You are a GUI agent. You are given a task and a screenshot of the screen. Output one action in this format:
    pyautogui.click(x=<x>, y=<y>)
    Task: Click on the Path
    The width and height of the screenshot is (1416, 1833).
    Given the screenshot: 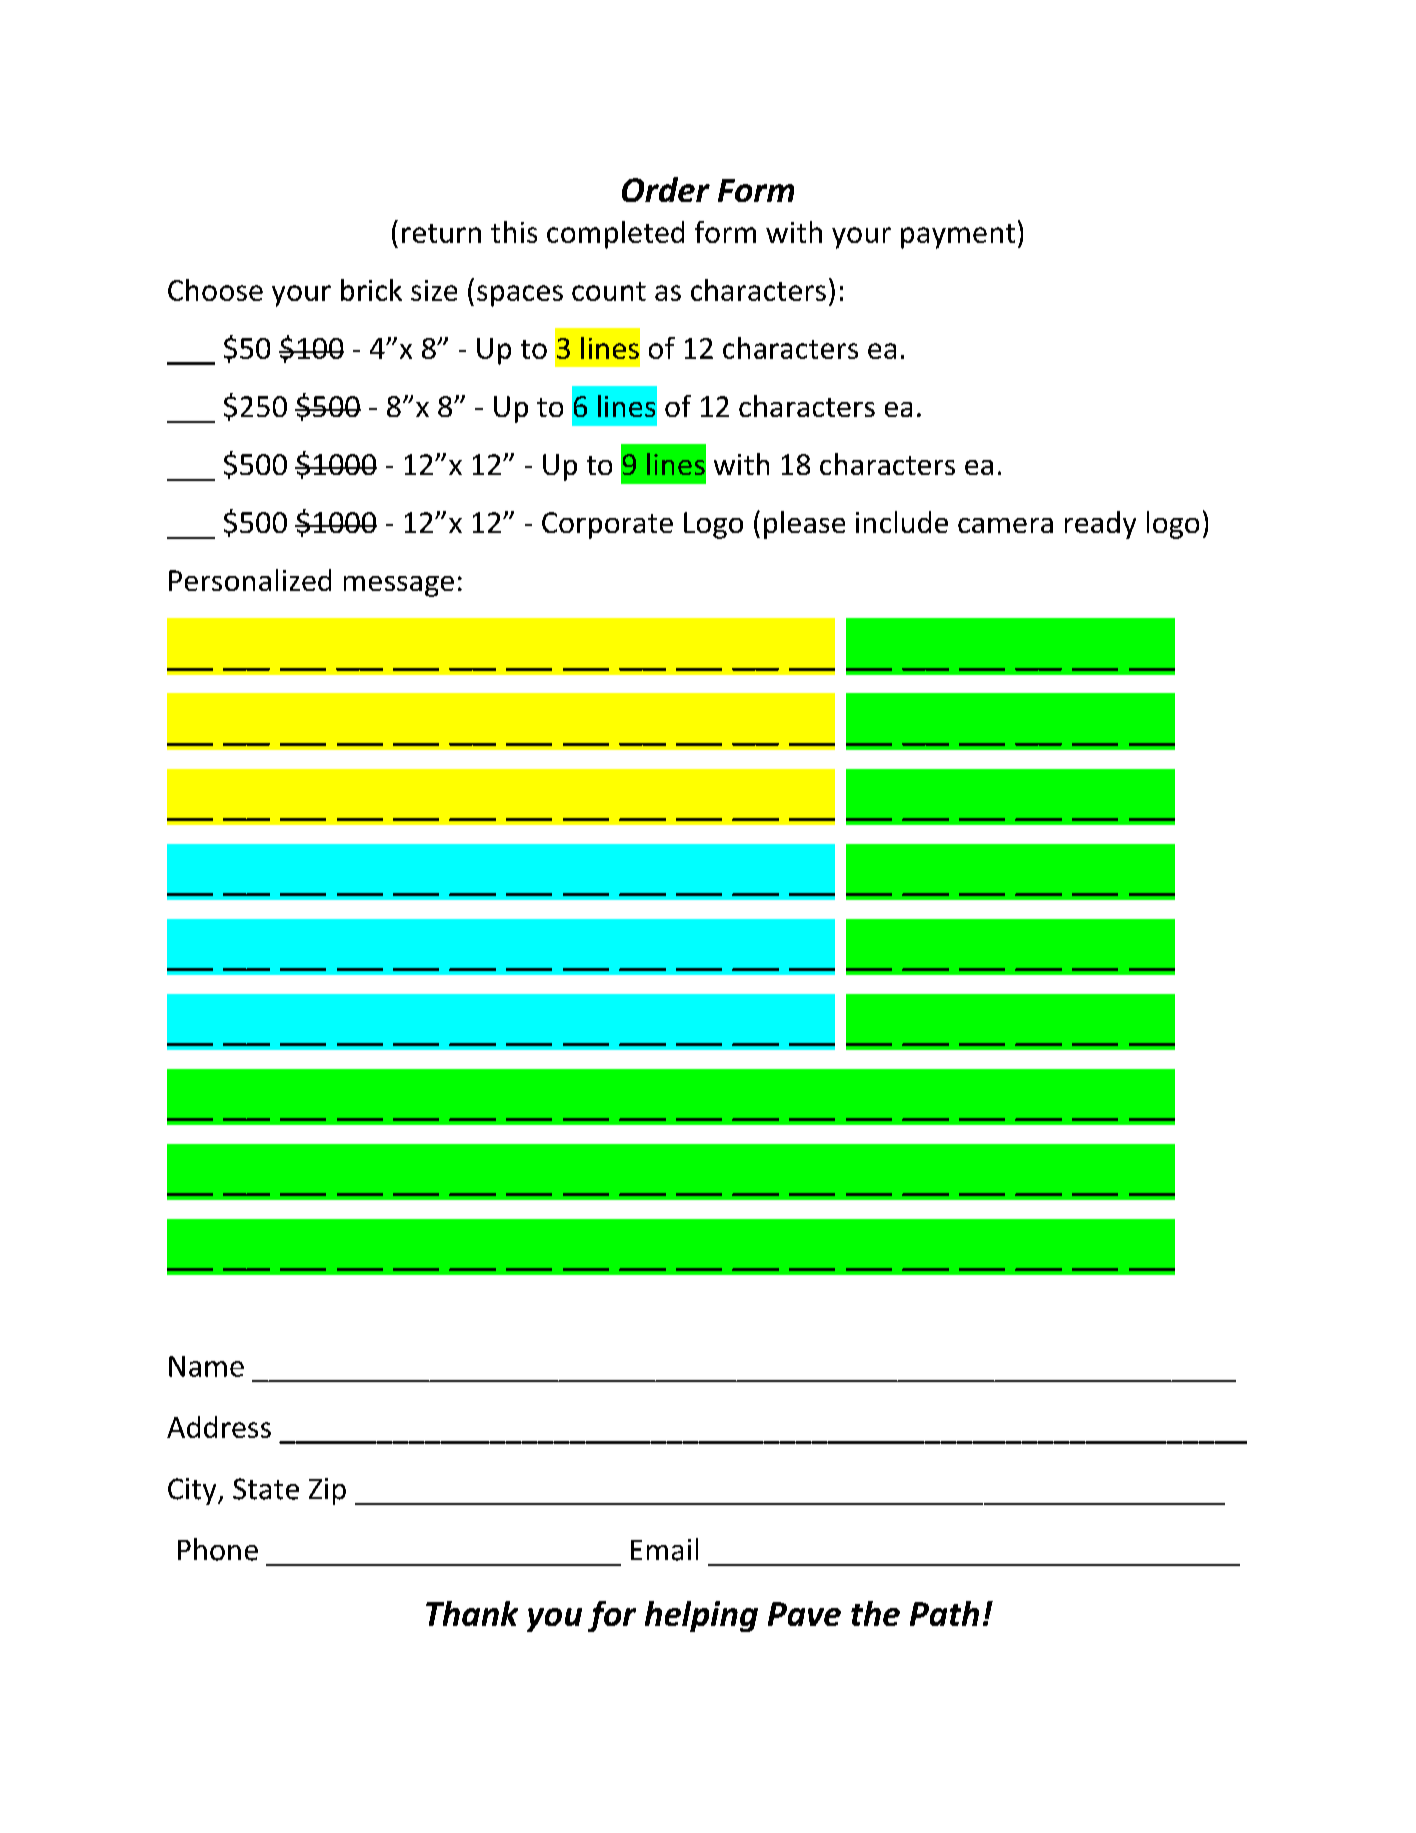 What is the action you would take?
    pyautogui.click(x=944, y=1613)
